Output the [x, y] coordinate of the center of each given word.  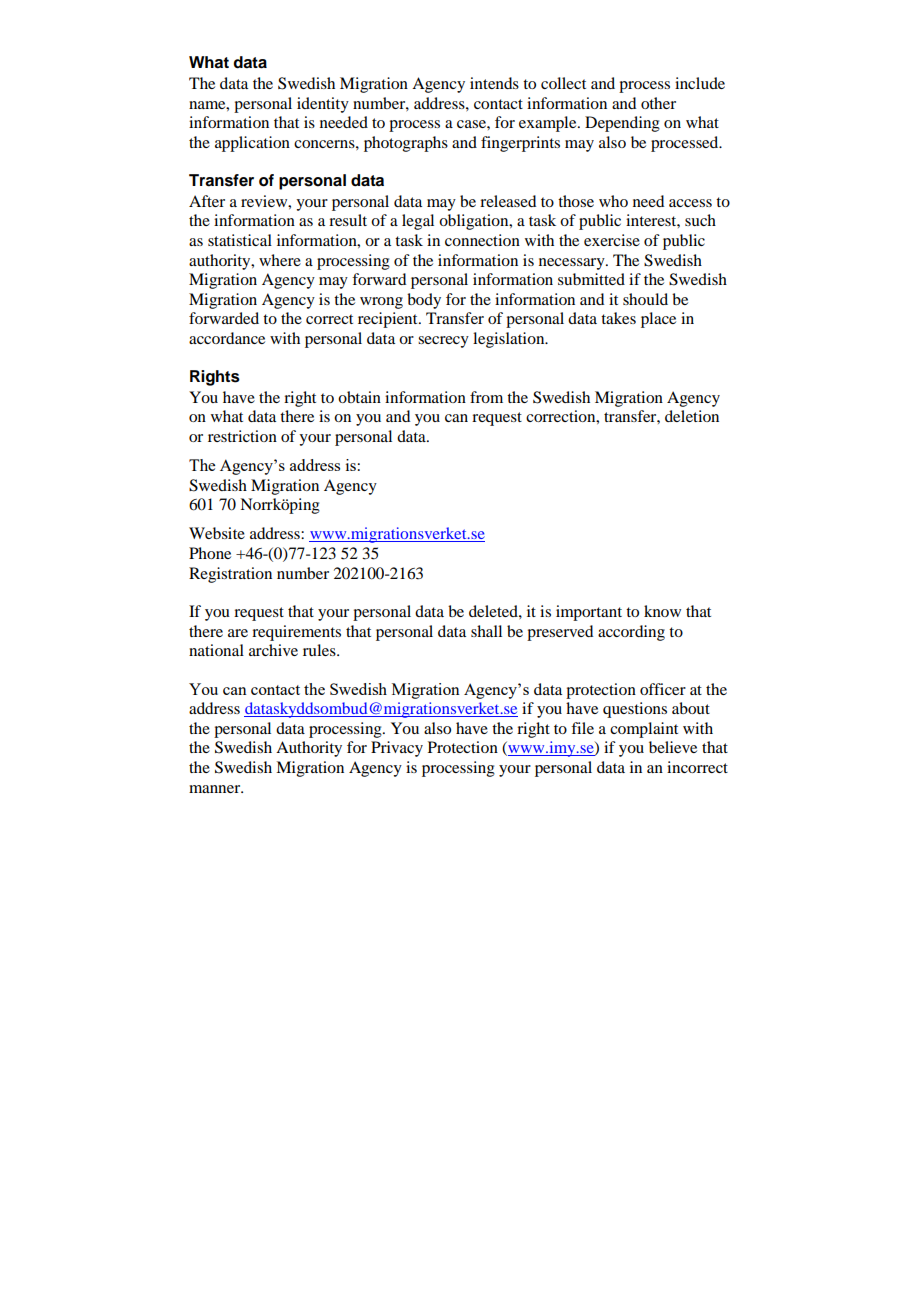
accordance [227, 338]
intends [494, 83]
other [658, 103]
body [424, 301]
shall [486, 631]
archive [273, 650]
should [645, 299]
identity [323, 105]
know [662, 611]
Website [217, 533]
